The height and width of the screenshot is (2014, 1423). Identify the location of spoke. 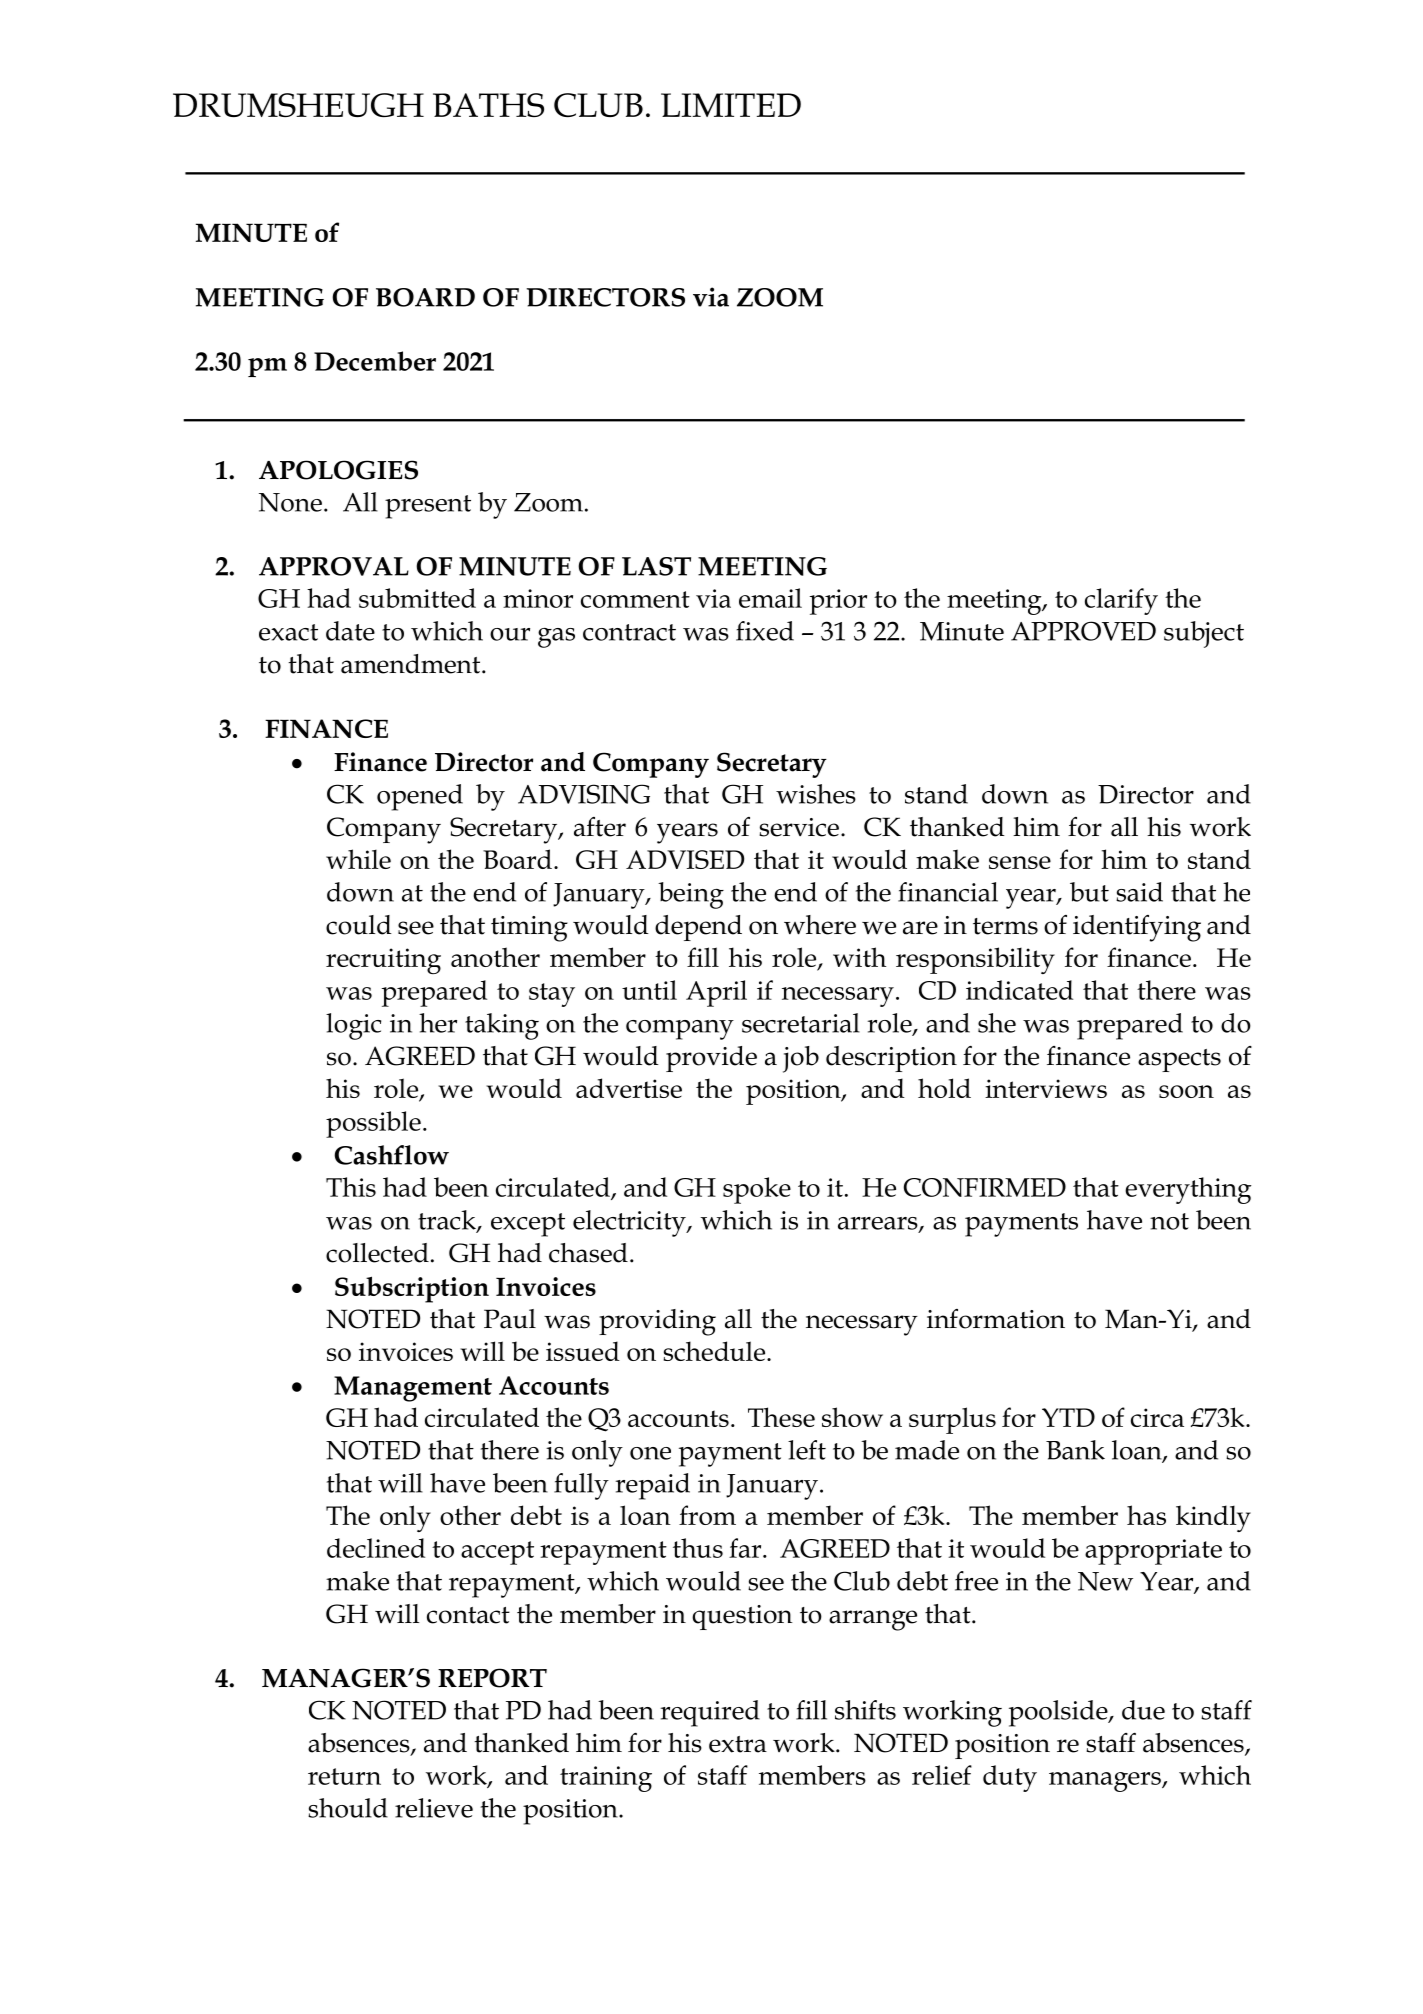
(757, 1190).
